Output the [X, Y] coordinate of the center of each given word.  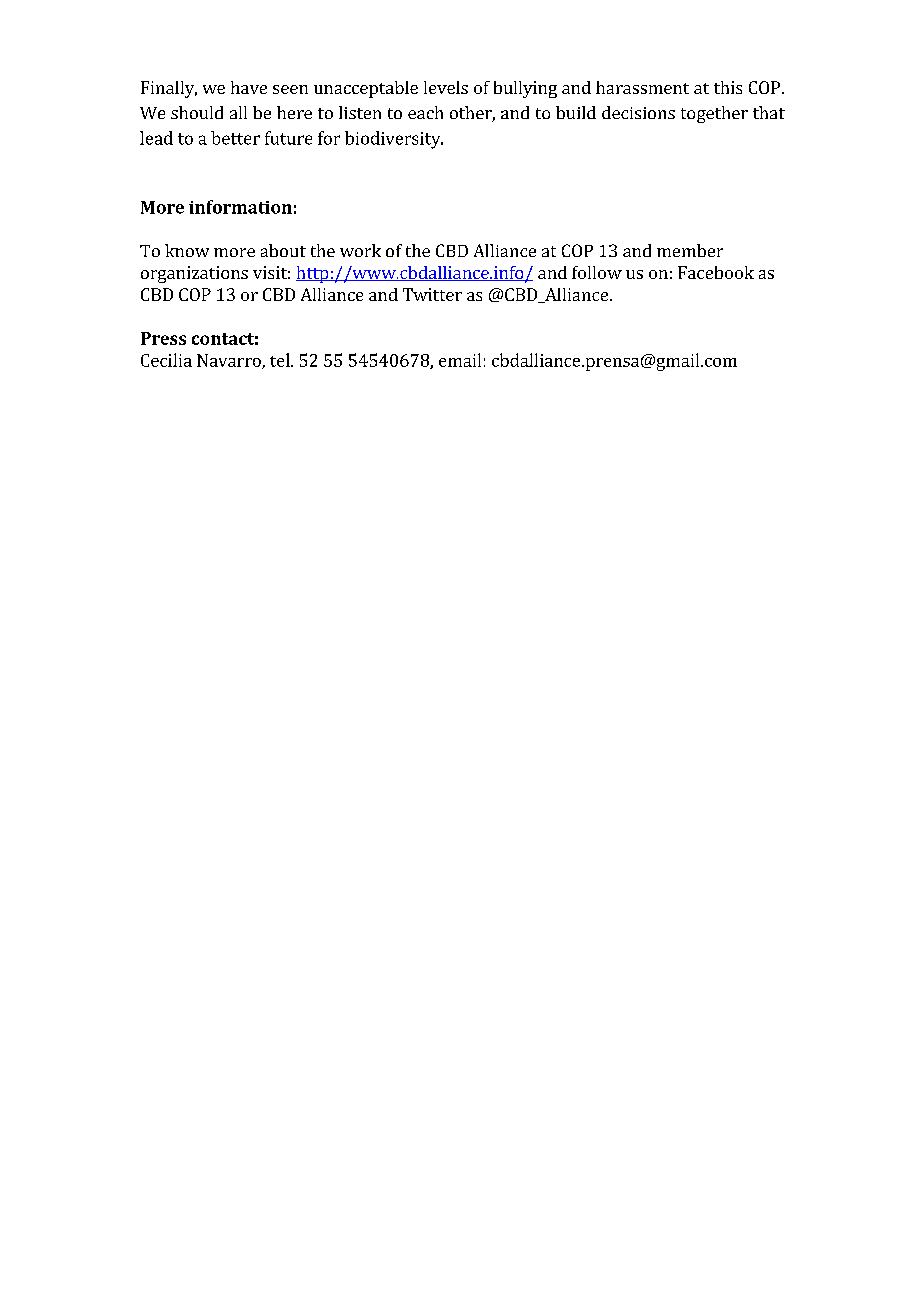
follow [597, 272]
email [460, 360]
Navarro [230, 361]
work [360, 250]
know [187, 250]
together [714, 114]
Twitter [432, 294]
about [283, 250]
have [249, 87]
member [690, 250]
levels [446, 87]
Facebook [716, 272]
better [235, 138]
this [728, 87]
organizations [194, 274]
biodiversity [394, 140]
